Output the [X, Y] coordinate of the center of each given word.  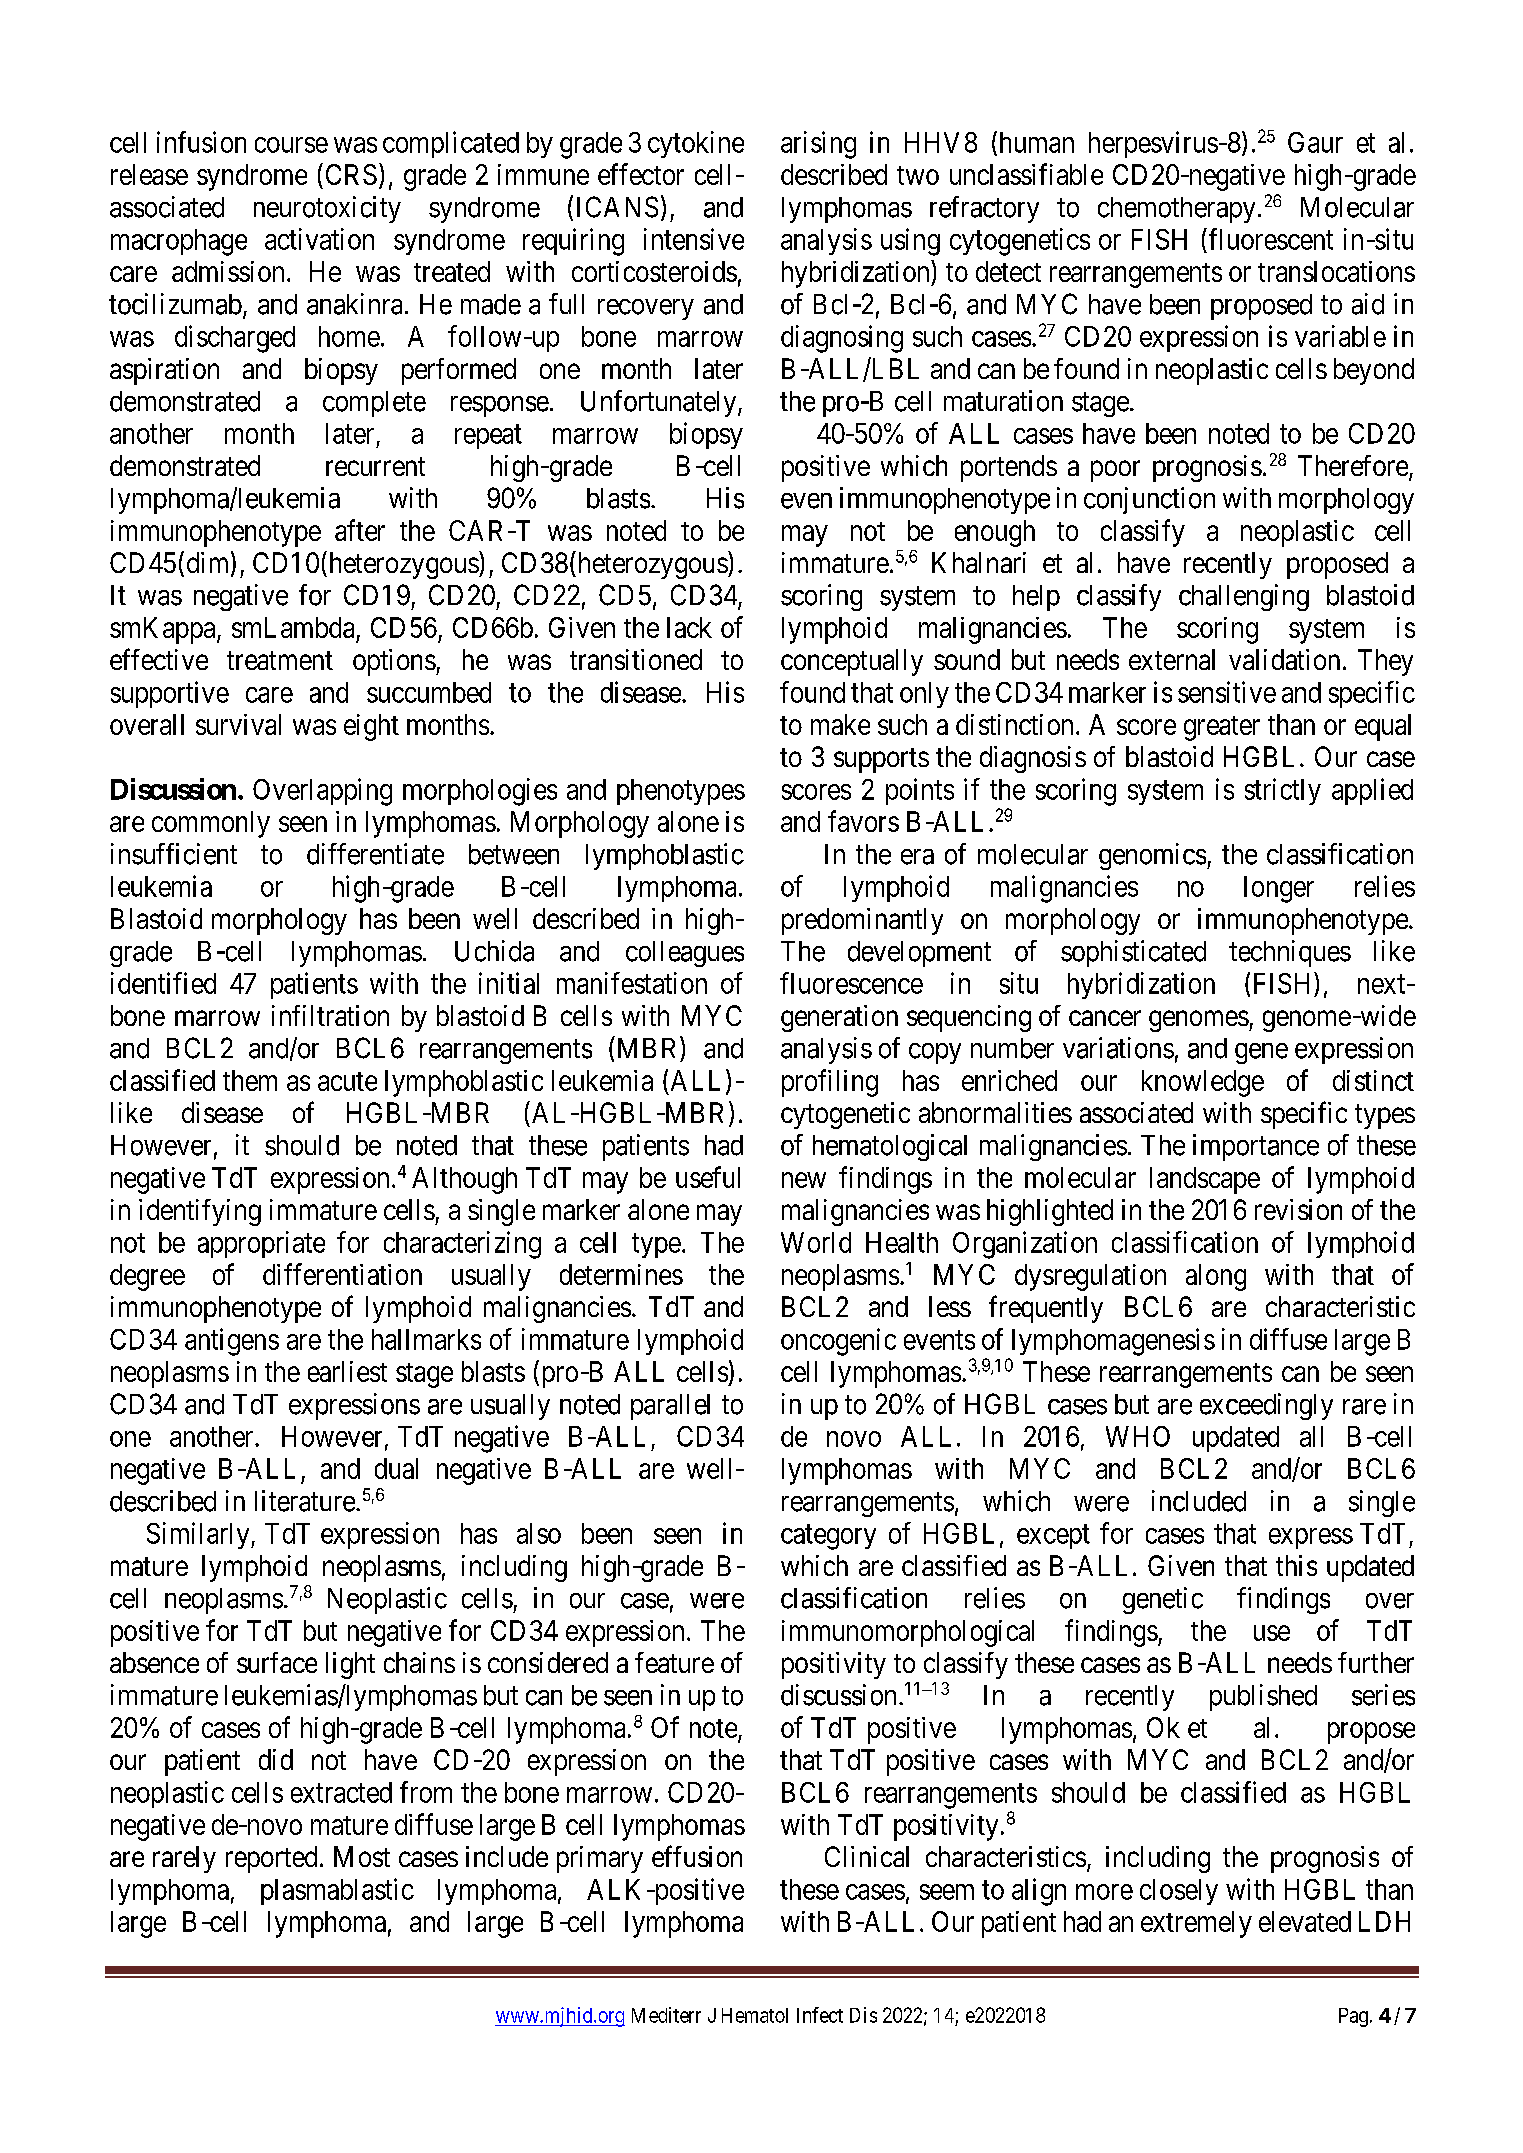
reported [271, 1859]
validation [1284, 659]
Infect [820, 2015]
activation [319, 239]
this [1296, 1565]
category [828, 1537]
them [250, 1080]
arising [818, 145]
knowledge [1203, 1083]
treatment [280, 660]
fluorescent [1271, 239]
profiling [830, 1083]
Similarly [199, 1535]
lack [689, 627]
